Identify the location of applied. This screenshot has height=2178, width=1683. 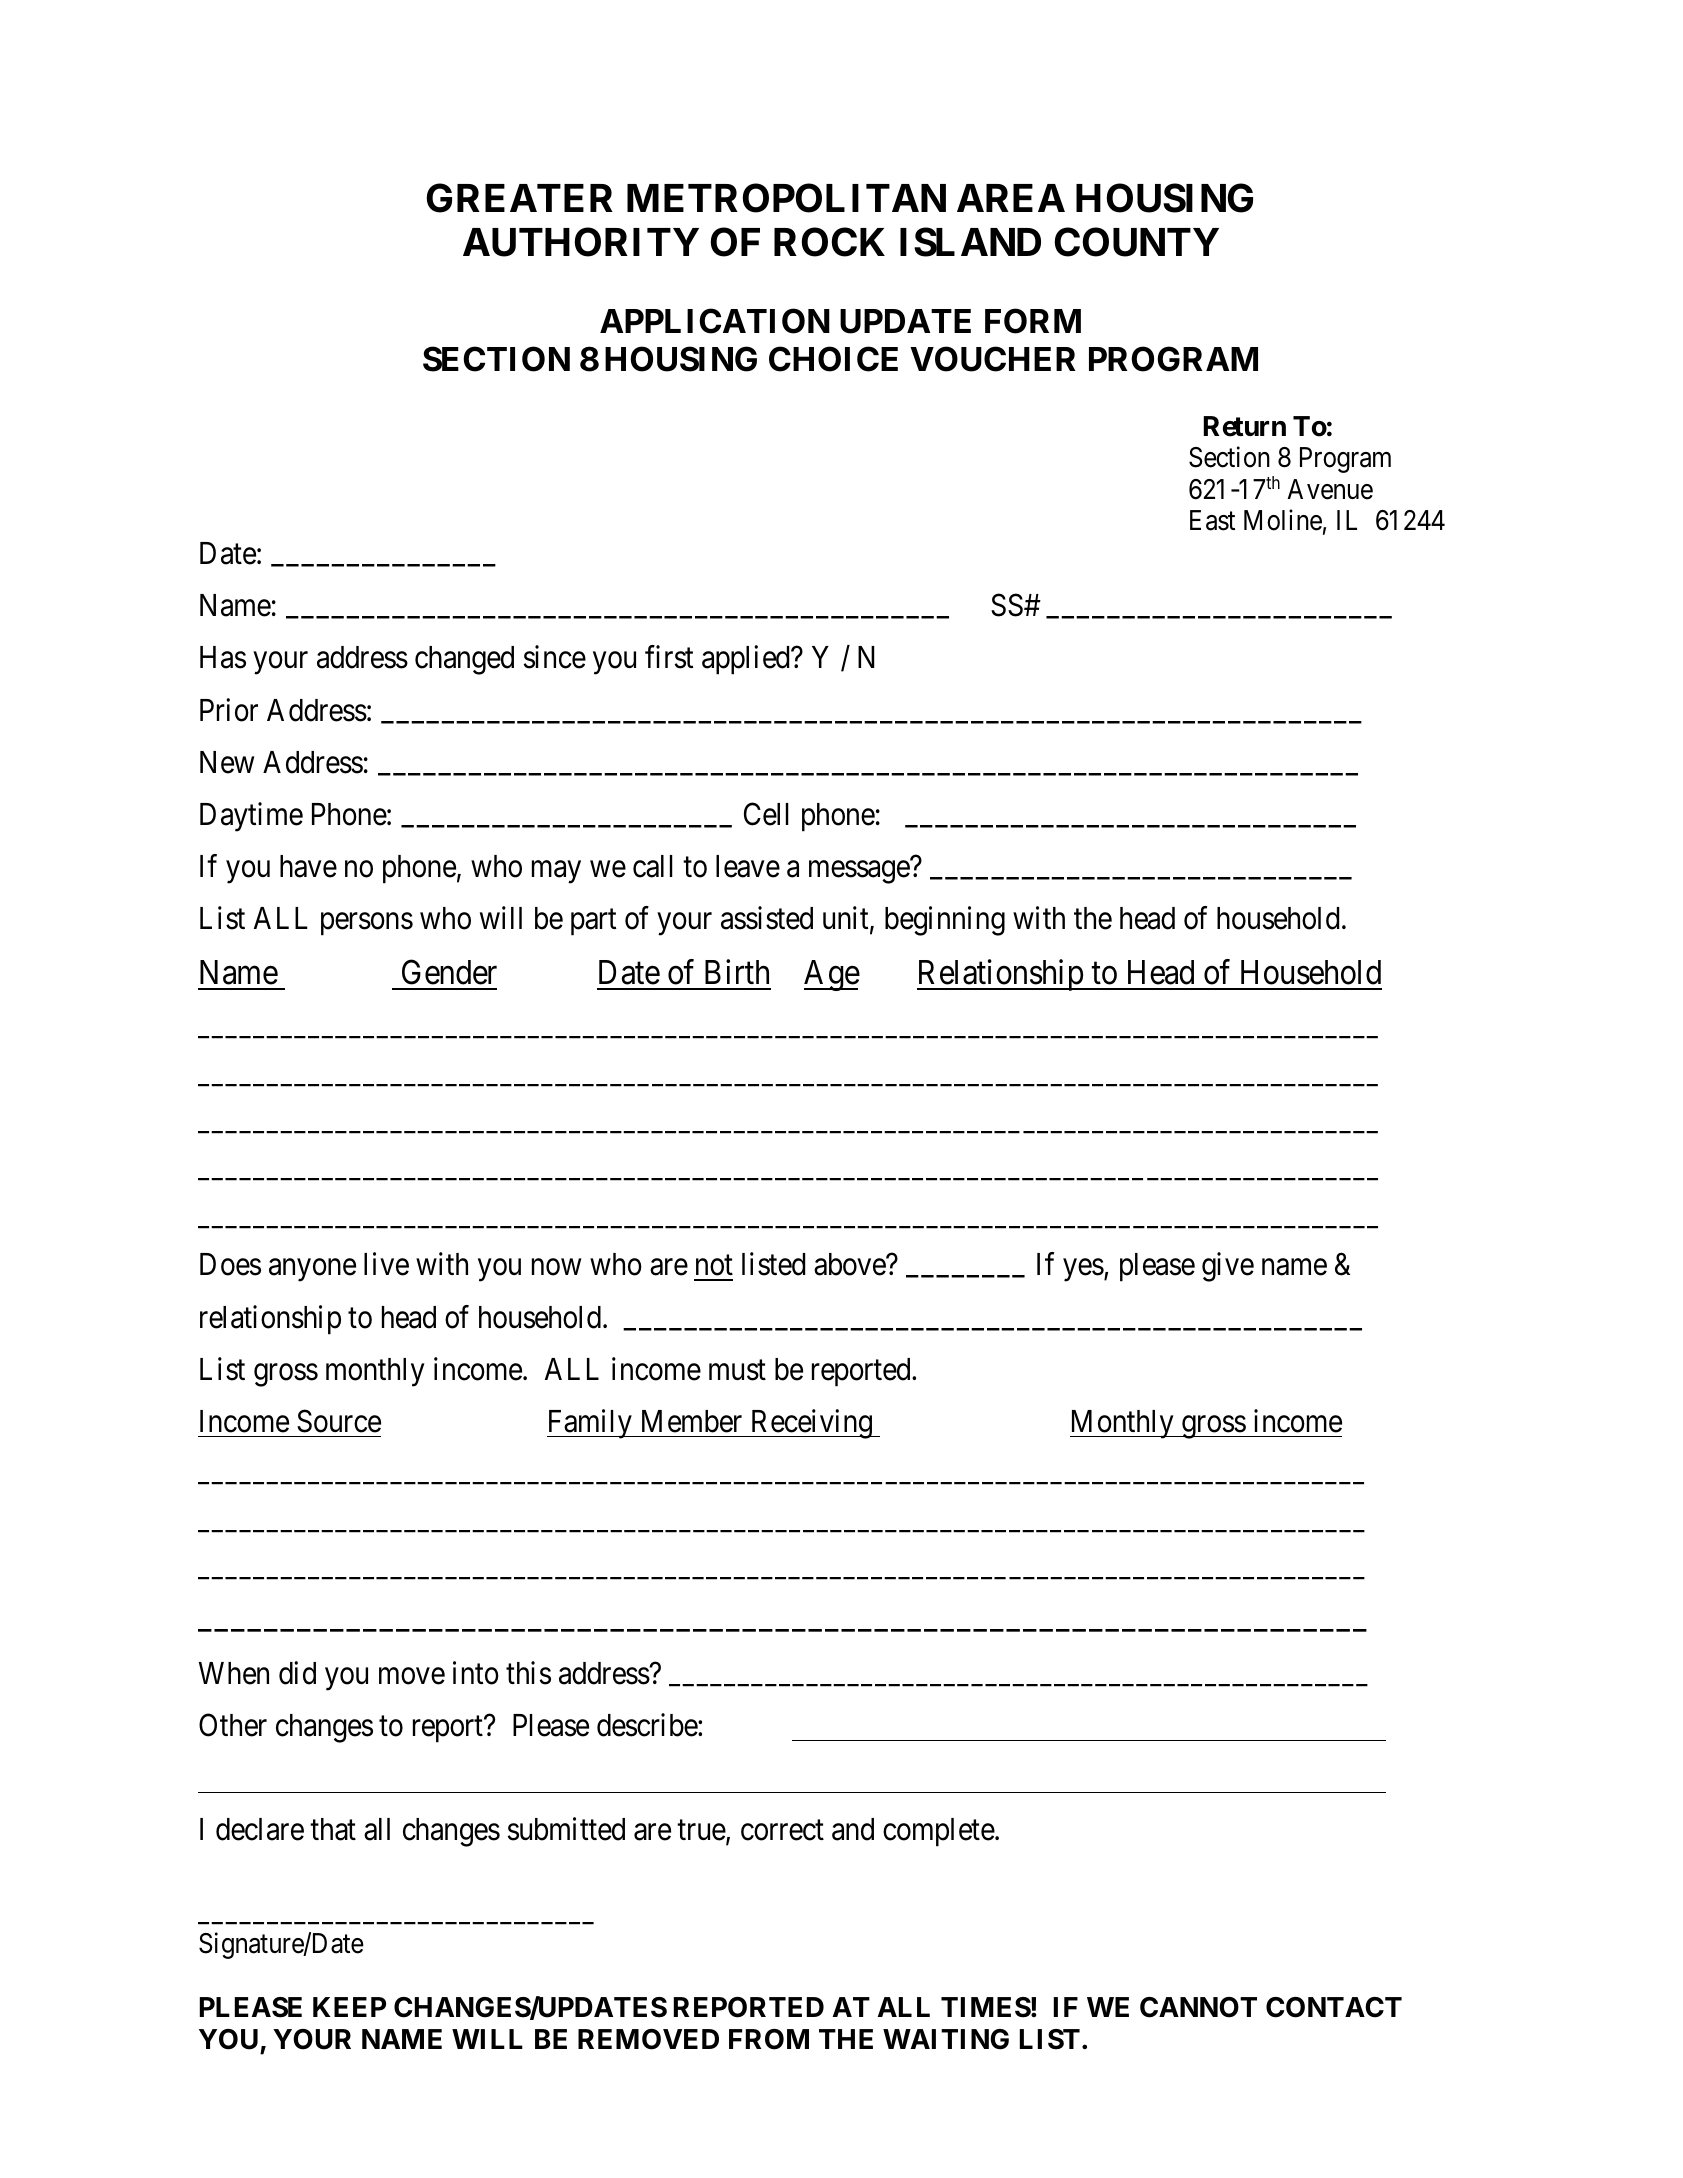
(747, 660).
